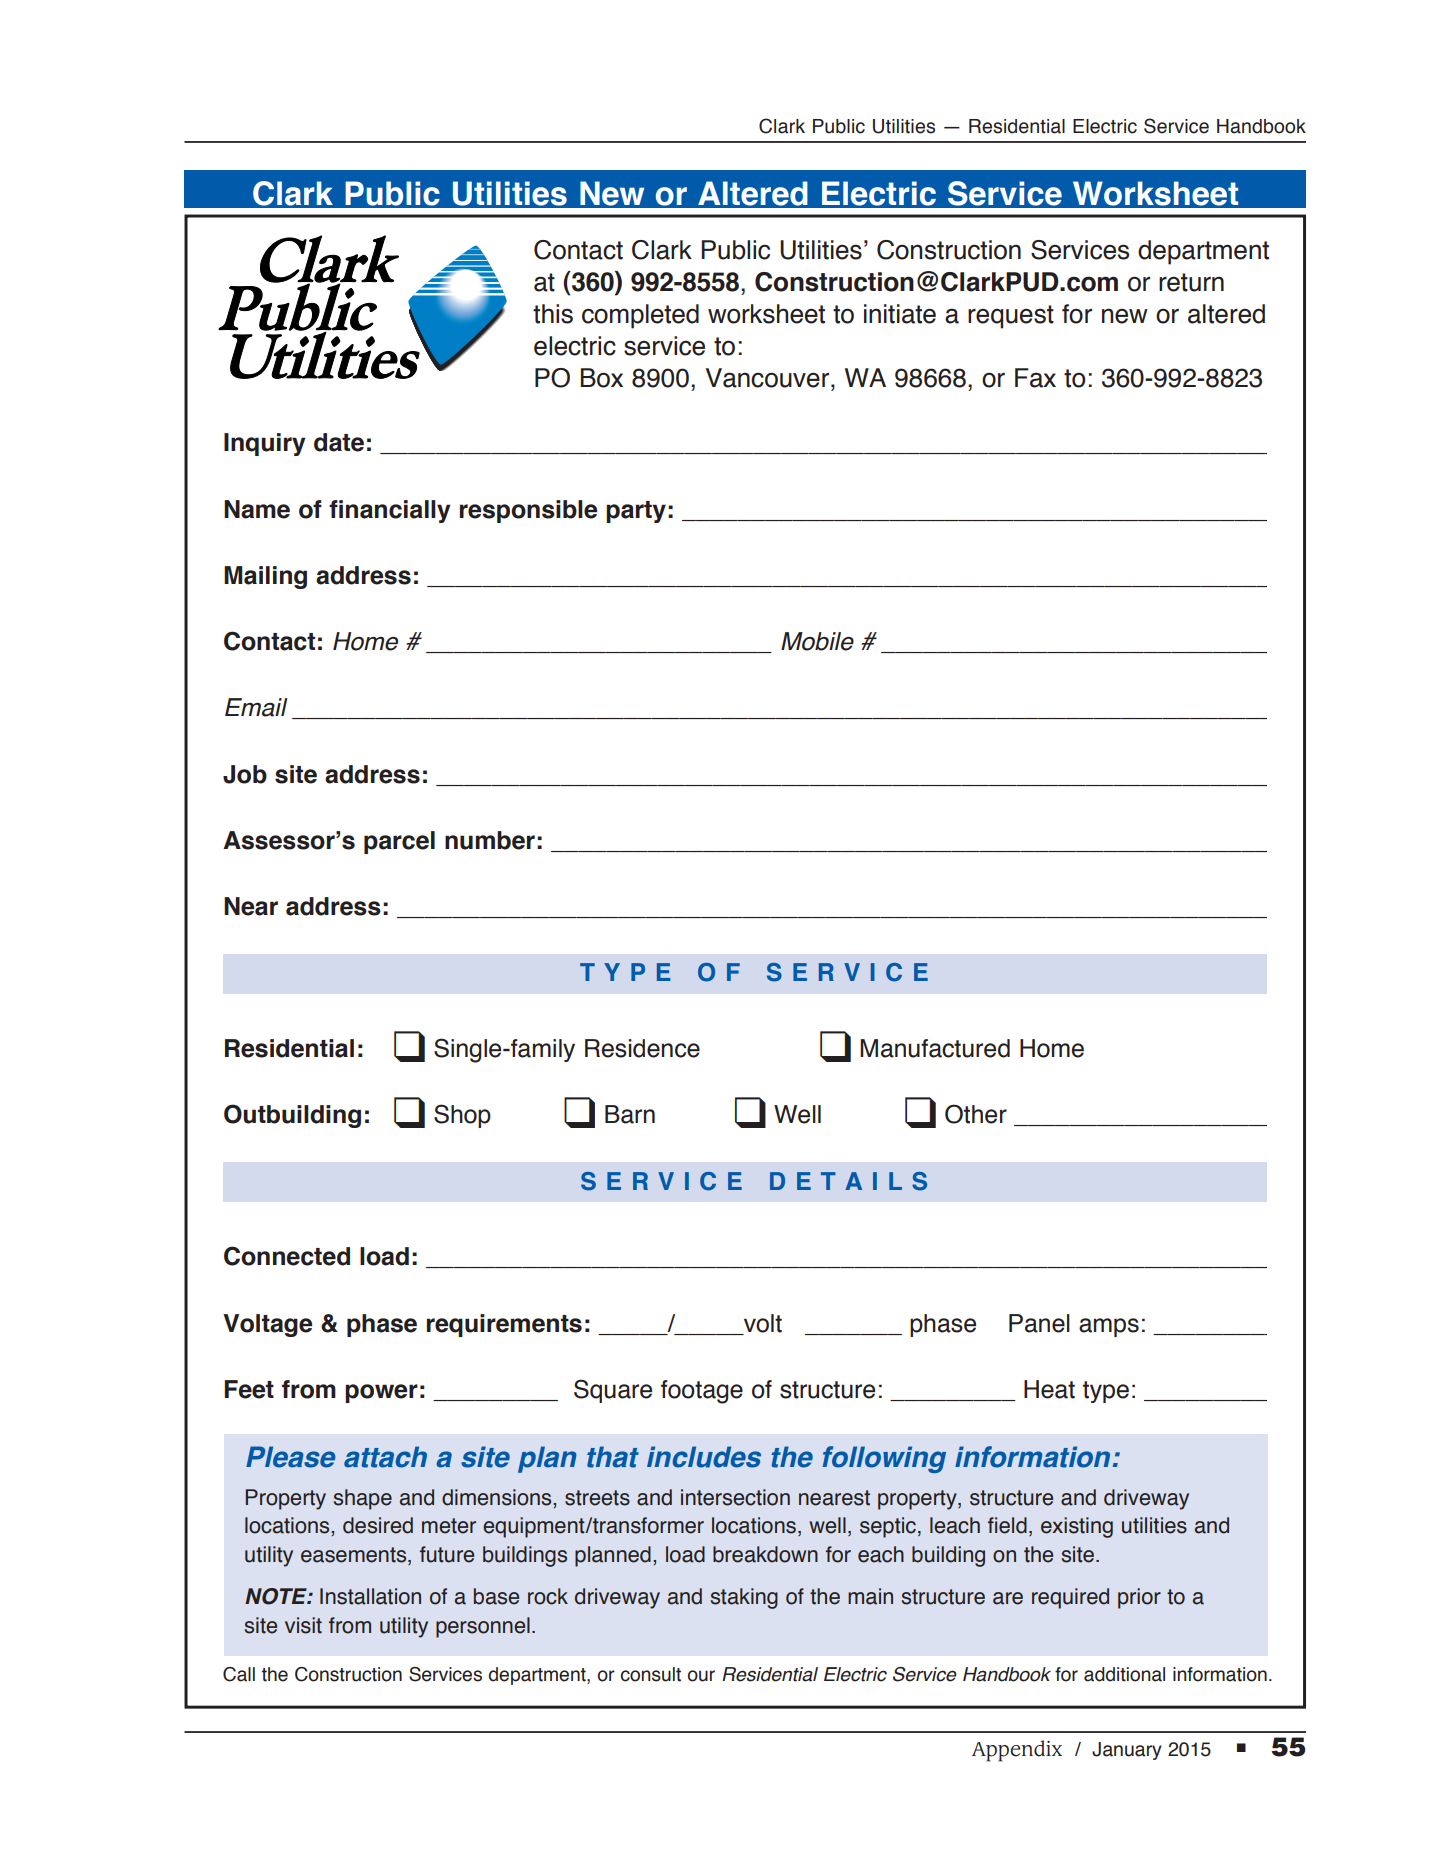 The width and height of the document is (1448, 1874). I want to click on completed, so click(640, 316).
